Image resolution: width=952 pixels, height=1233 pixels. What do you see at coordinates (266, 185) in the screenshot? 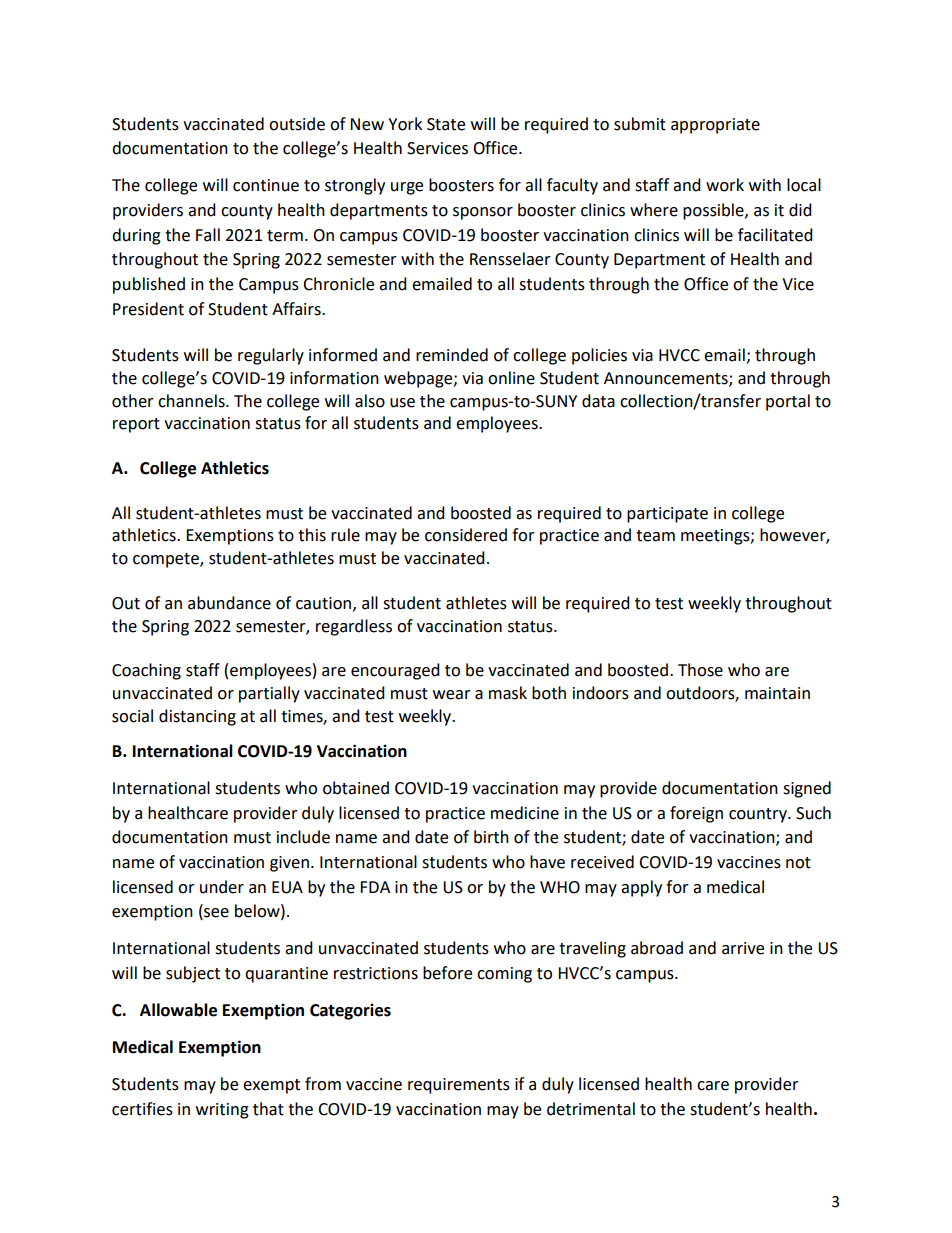
I see `continue` at bounding box center [266, 185].
